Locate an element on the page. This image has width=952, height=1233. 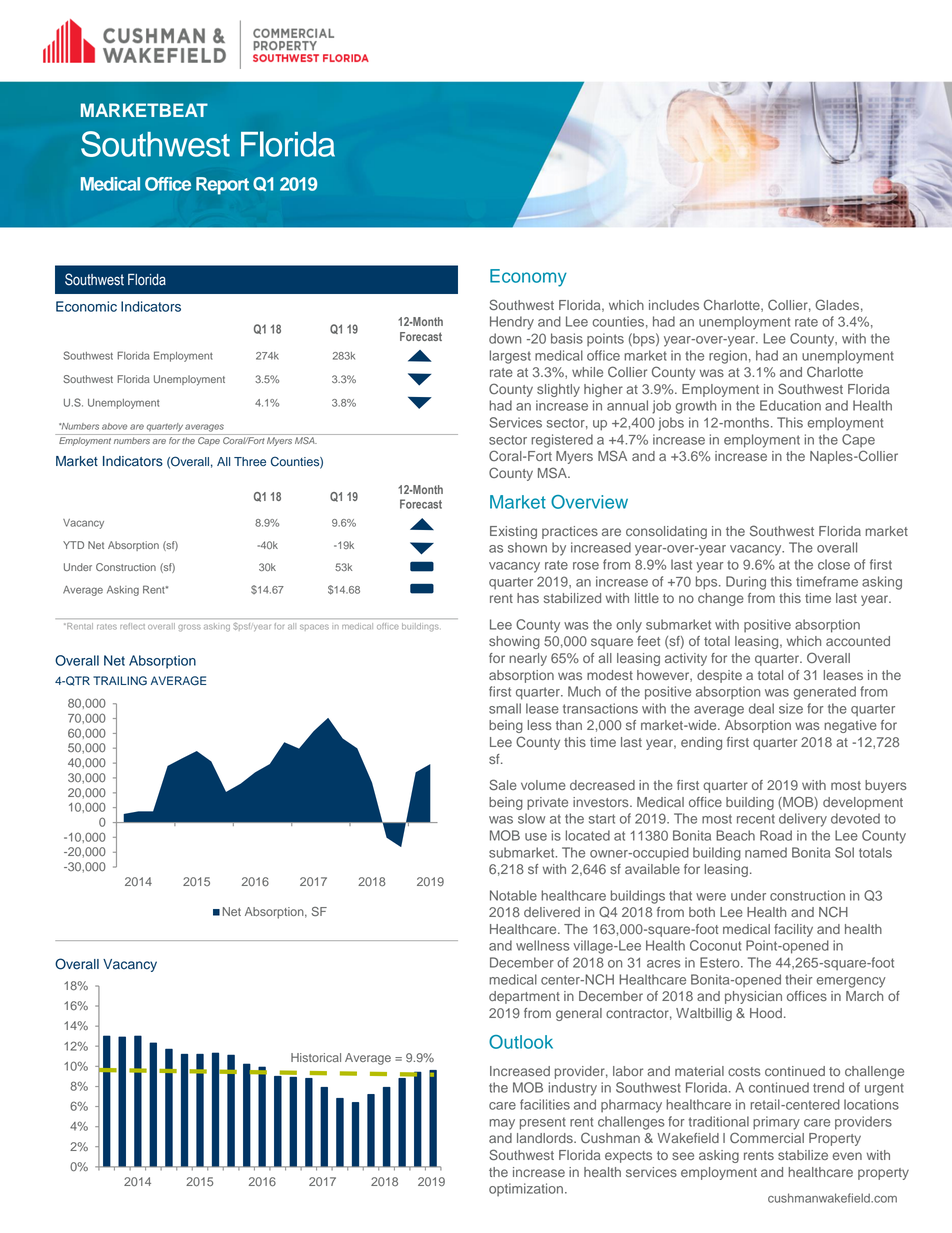
may is located at coordinates (502, 1124).
